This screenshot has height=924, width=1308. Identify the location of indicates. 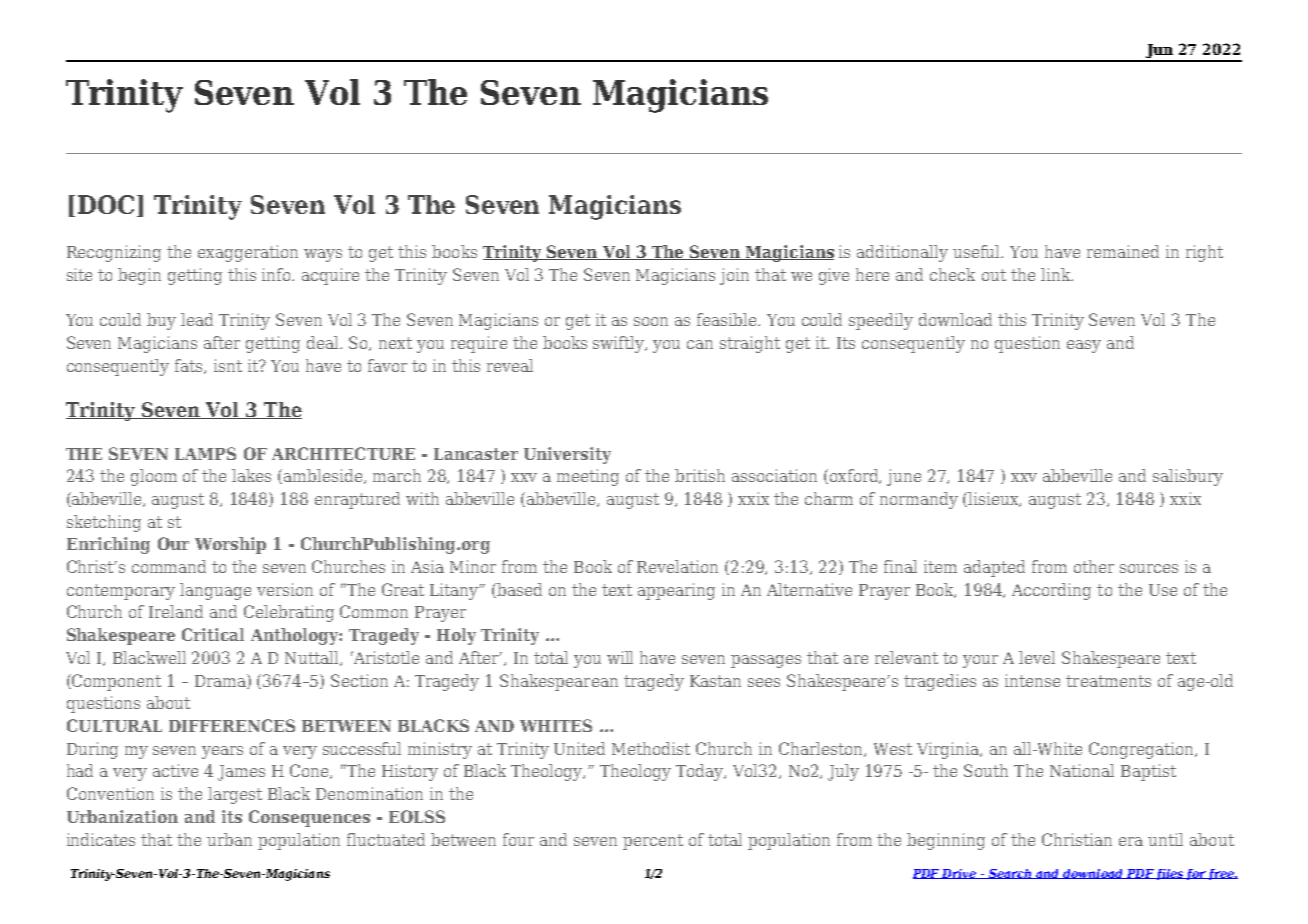
(101, 839).
